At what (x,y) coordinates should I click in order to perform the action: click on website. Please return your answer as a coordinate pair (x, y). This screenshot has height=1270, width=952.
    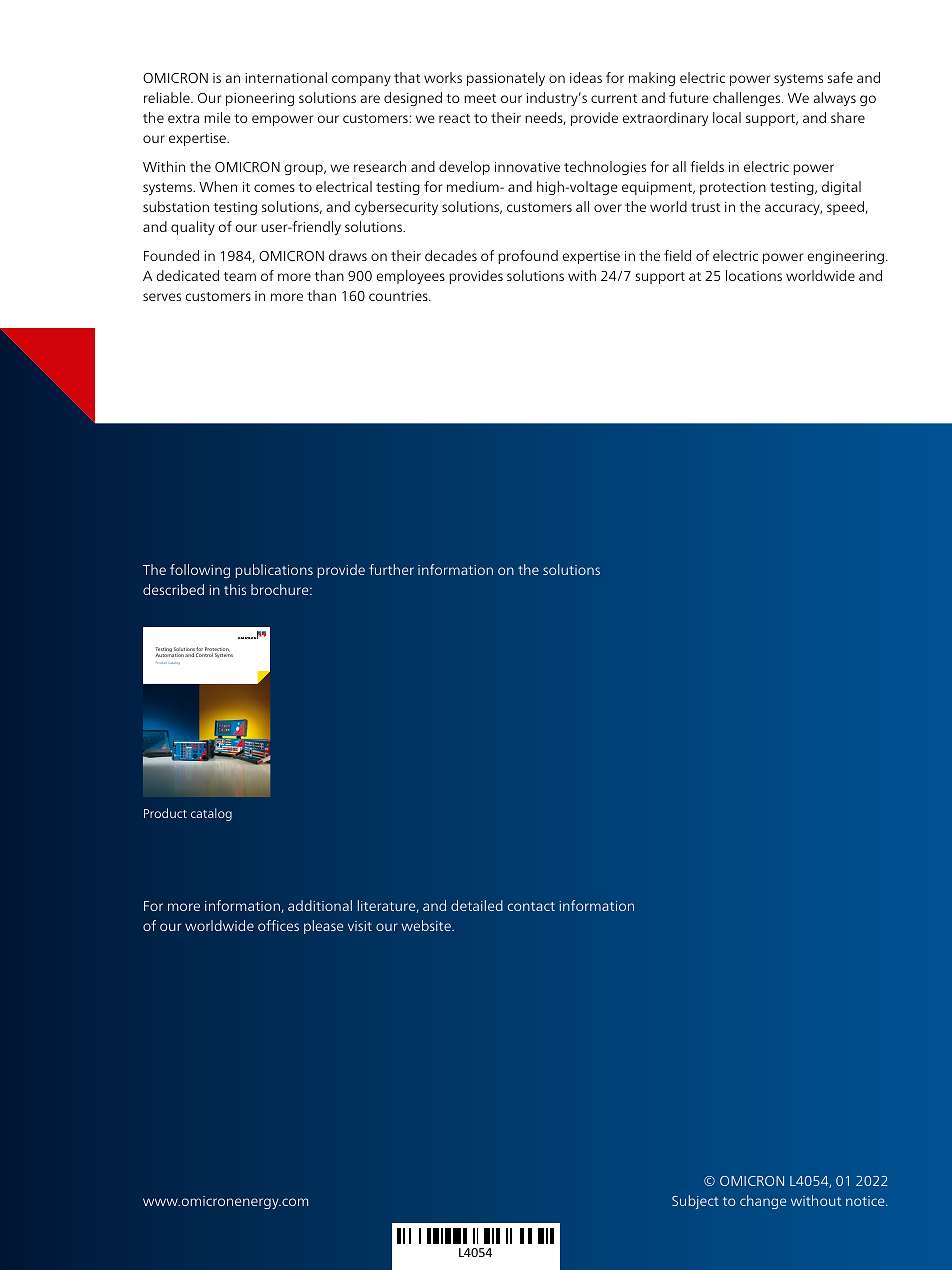
    Looking at the image, I should click on (427, 925).
